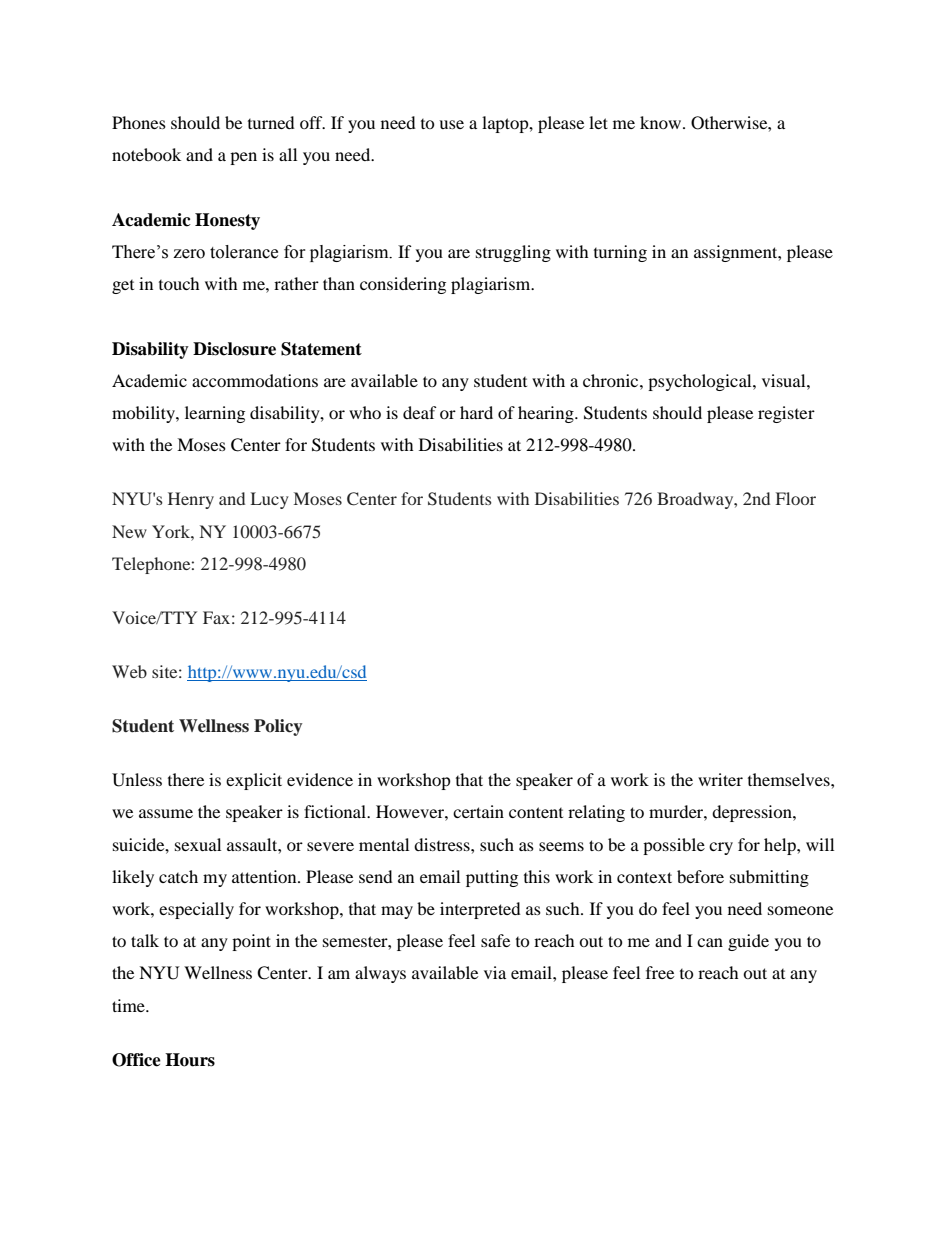  Describe the element at coordinates (662, 122) in the screenshot. I see `know` at that location.
